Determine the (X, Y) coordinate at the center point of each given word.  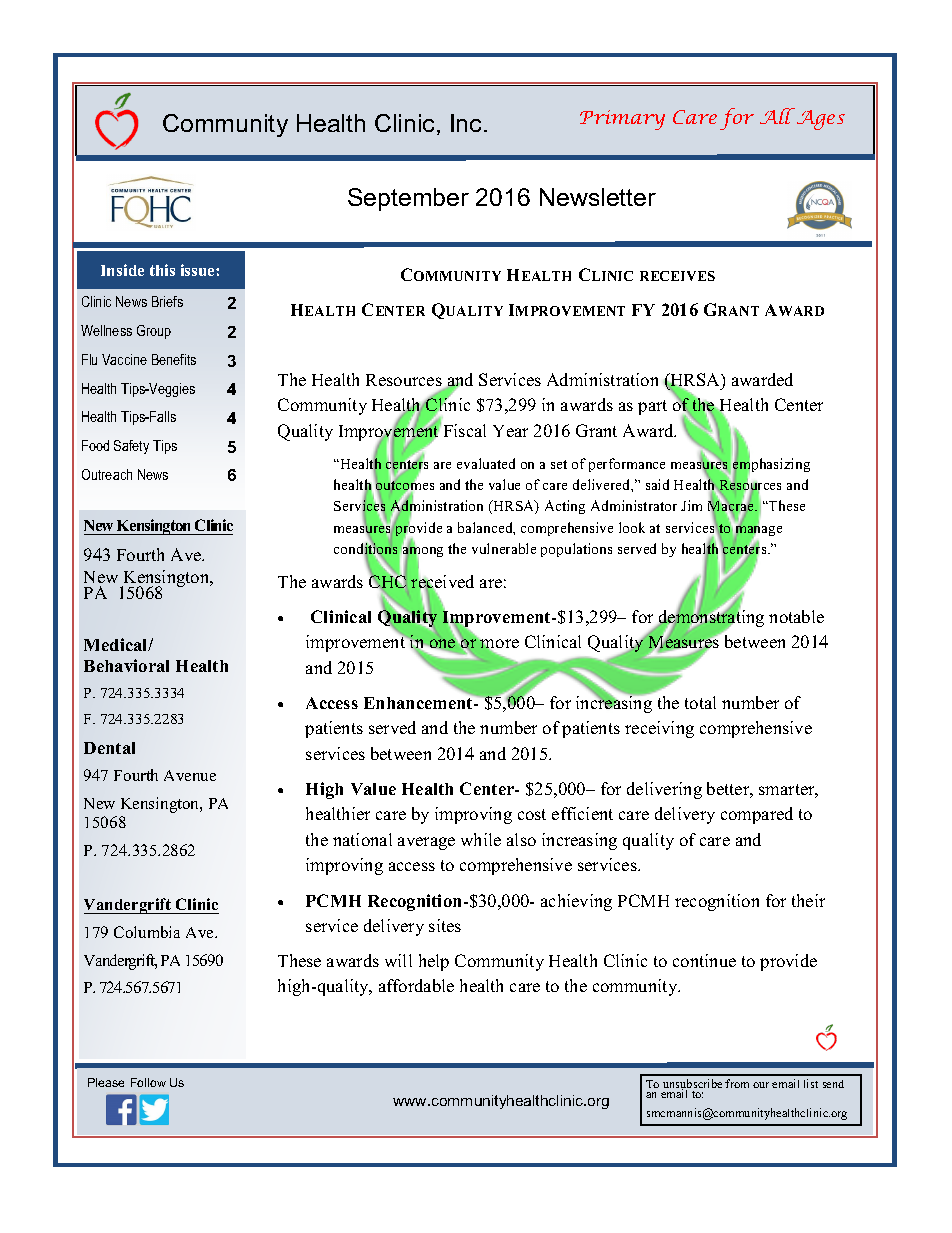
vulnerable (504, 548)
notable (796, 616)
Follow (148, 1082)
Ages (821, 120)
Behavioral (126, 665)
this (162, 270)
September (408, 199)
